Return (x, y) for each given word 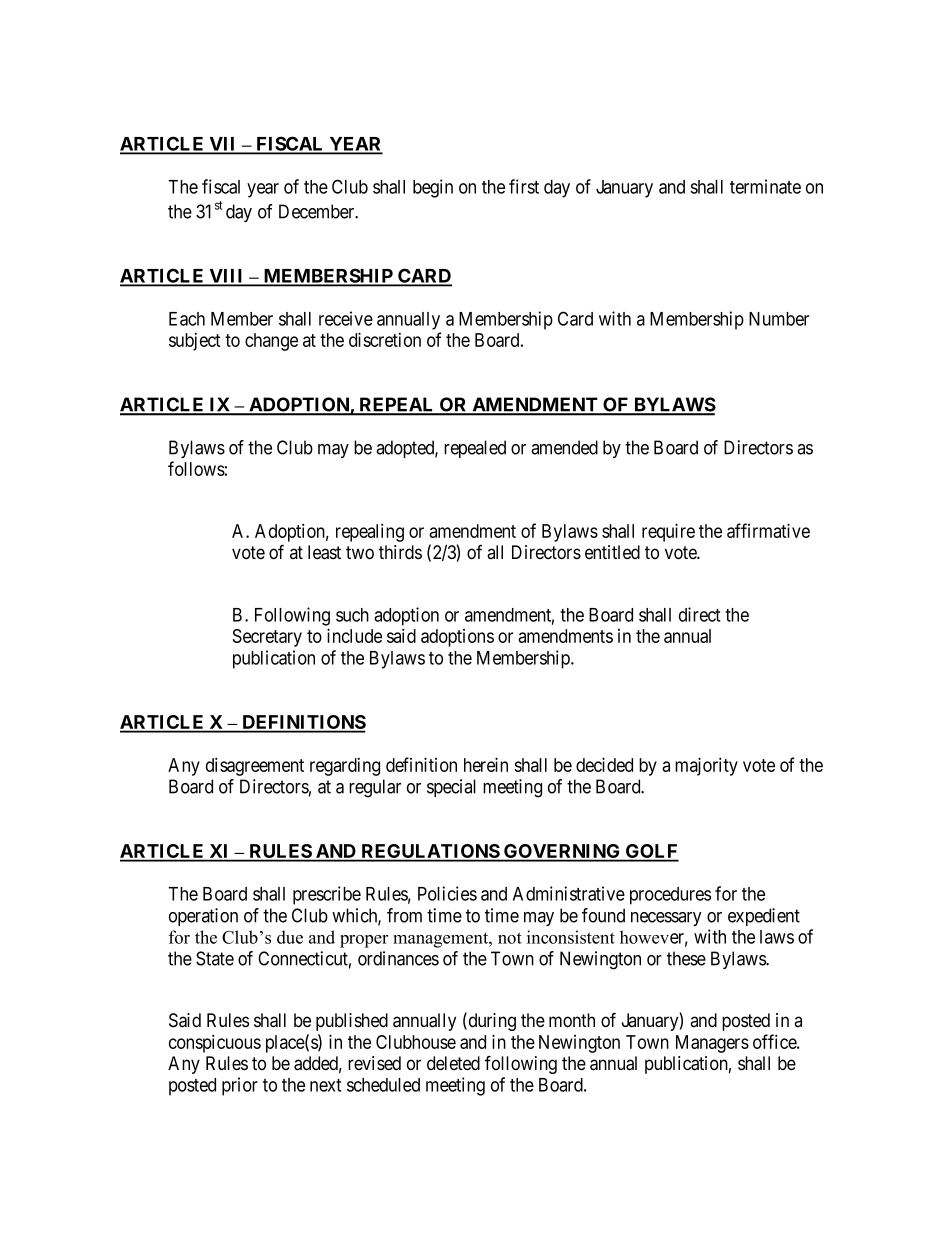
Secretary (267, 638)
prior (240, 1086)
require (668, 532)
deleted (453, 1063)
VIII (227, 277)
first (524, 186)
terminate (765, 186)
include (354, 635)
